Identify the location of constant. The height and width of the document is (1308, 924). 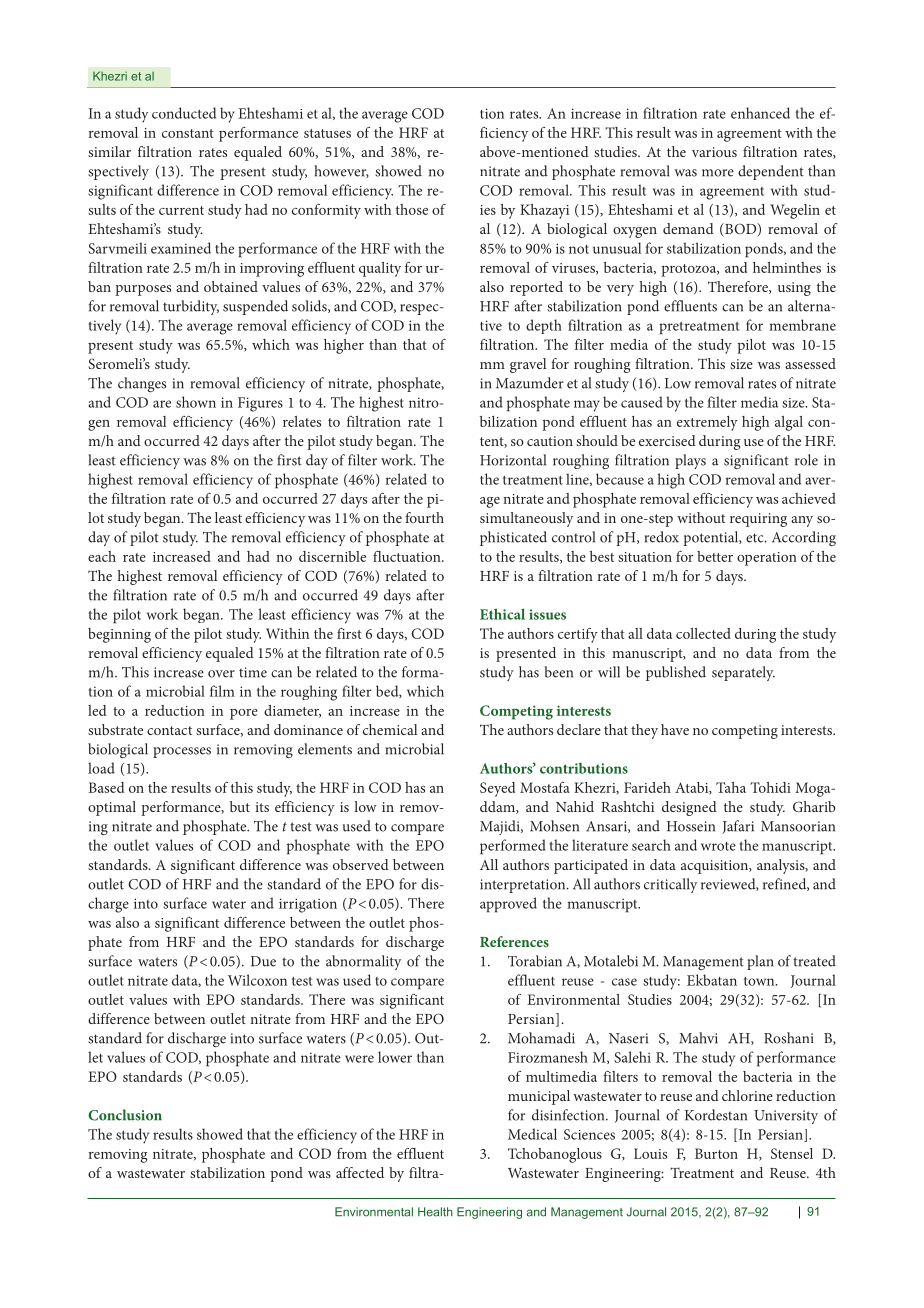
(188, 133).
